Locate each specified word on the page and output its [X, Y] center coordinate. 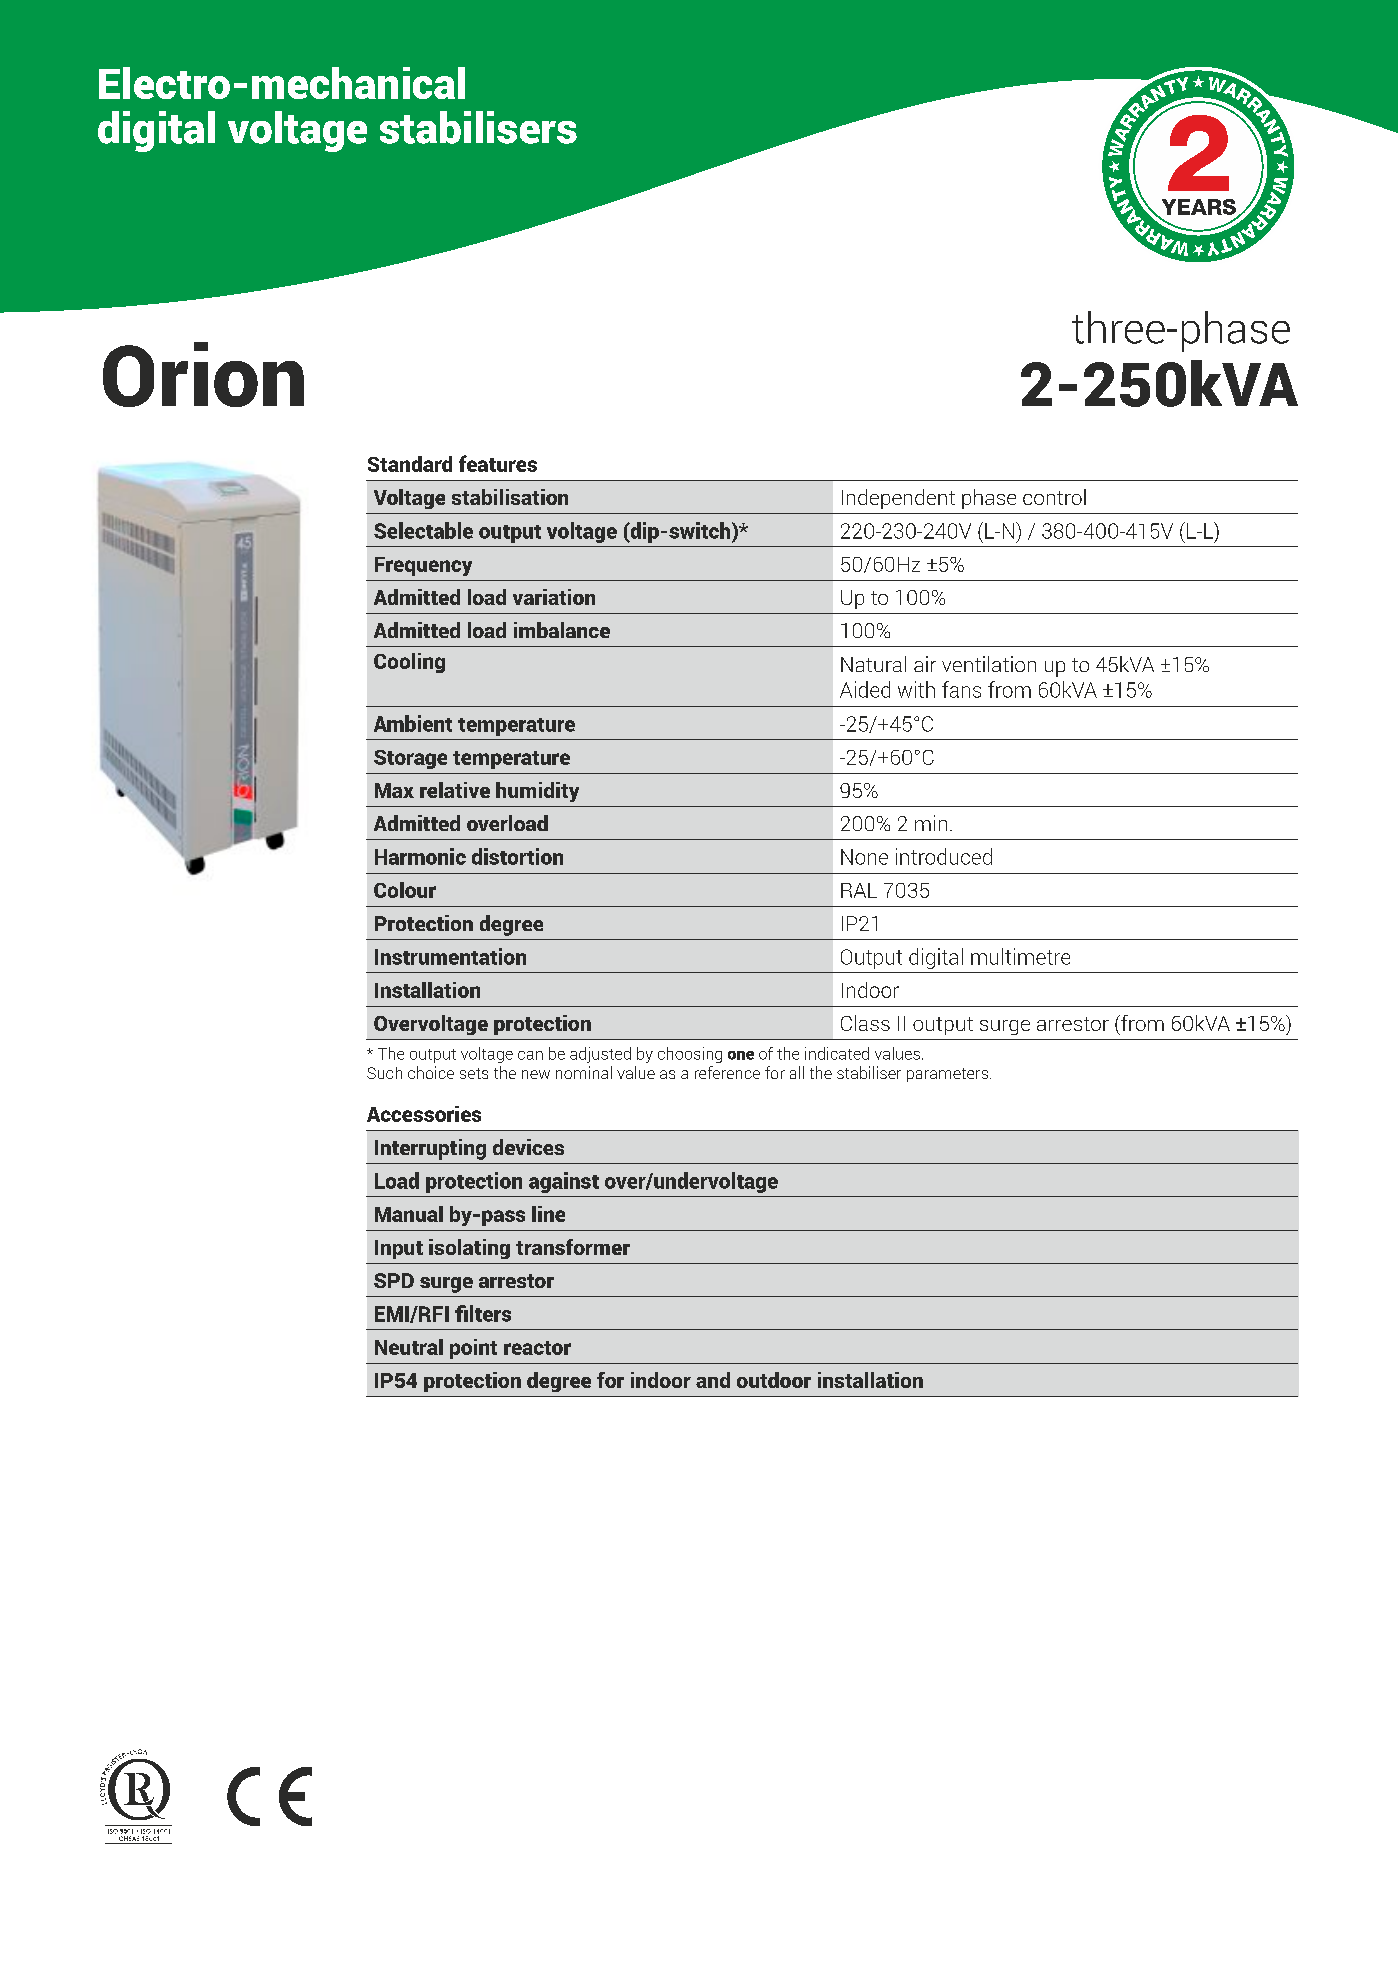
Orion [203, 374]
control [1054, 497]
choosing [690, 1055]
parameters [949, 1075]
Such [384, 1073]
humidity [537, 792]
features [498, 463]
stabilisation [510, 497]
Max [394, 790]
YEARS [1198, 208]
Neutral [409, 1347]
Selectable [423, 530]
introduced [944, 856]
